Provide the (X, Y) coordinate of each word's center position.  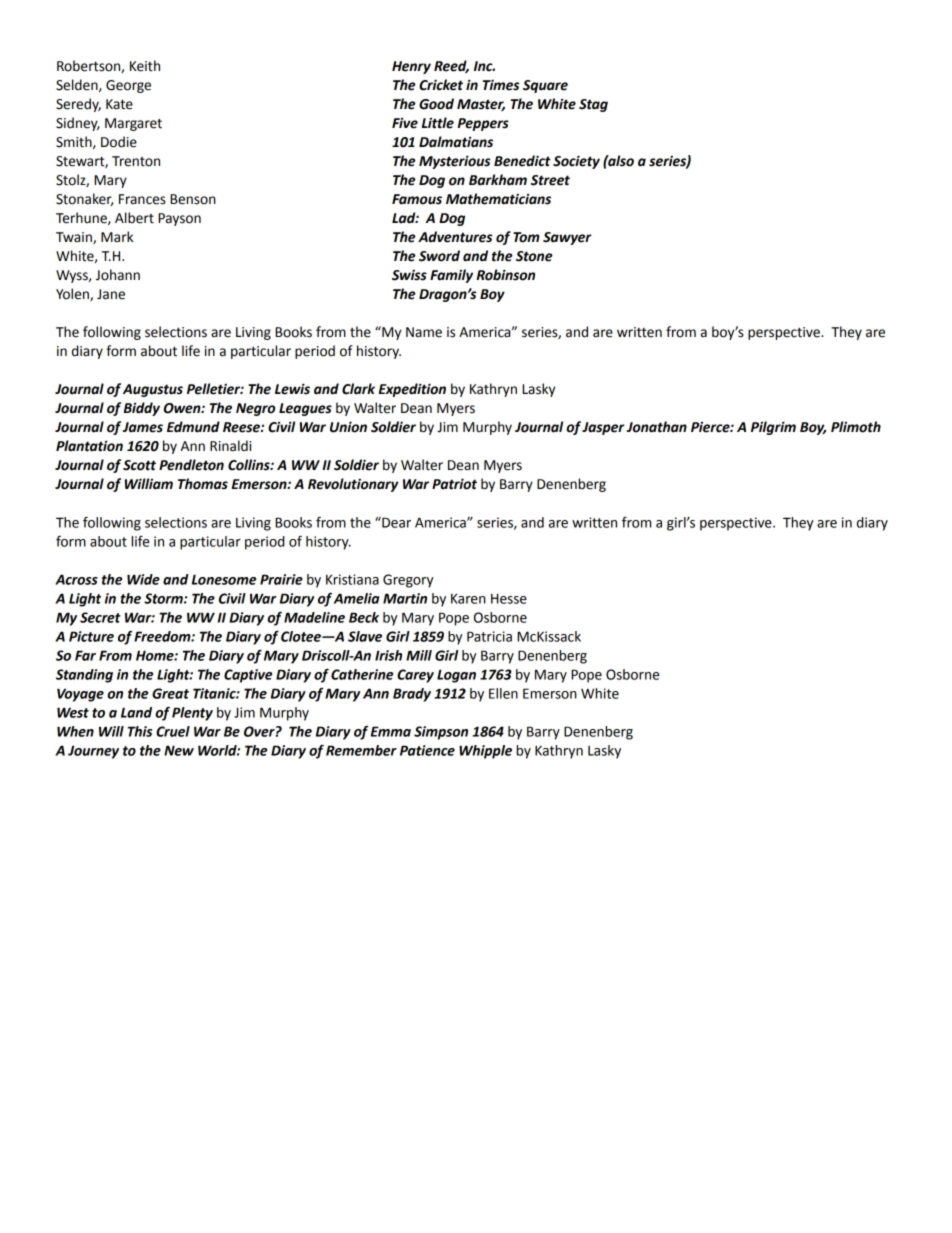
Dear (395, 522)
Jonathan (657, 427)
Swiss (409, 275)
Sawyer (567, 238)
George (128, 86)
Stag (593, 105)
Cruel (173, 731)
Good (436, 104)
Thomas (203, 484)
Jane (111, 294)
